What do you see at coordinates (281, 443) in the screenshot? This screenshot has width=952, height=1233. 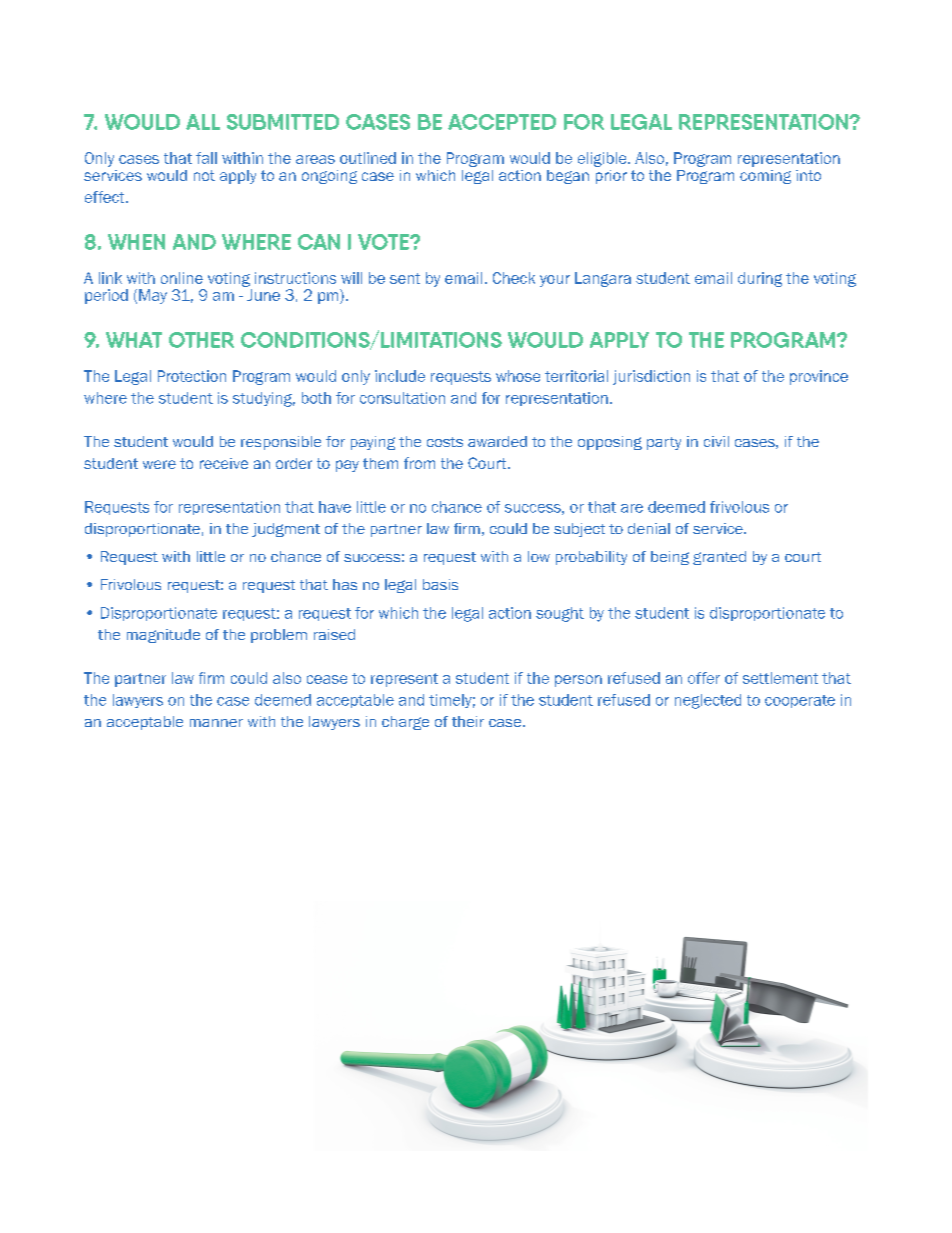 I see `responsible` at bounding box center [281, 443].
